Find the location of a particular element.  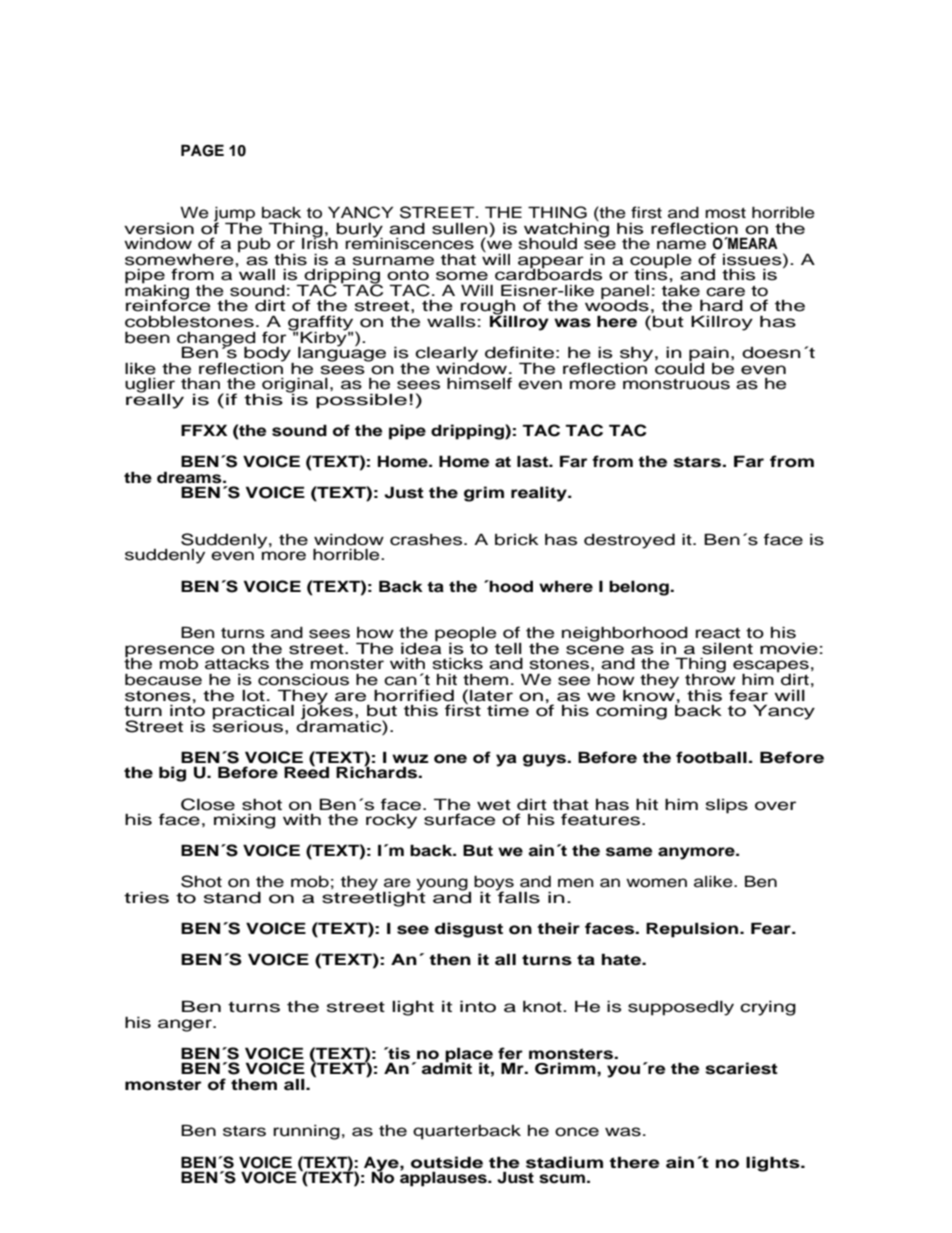

attacks is located at coordinates (237, 664).
